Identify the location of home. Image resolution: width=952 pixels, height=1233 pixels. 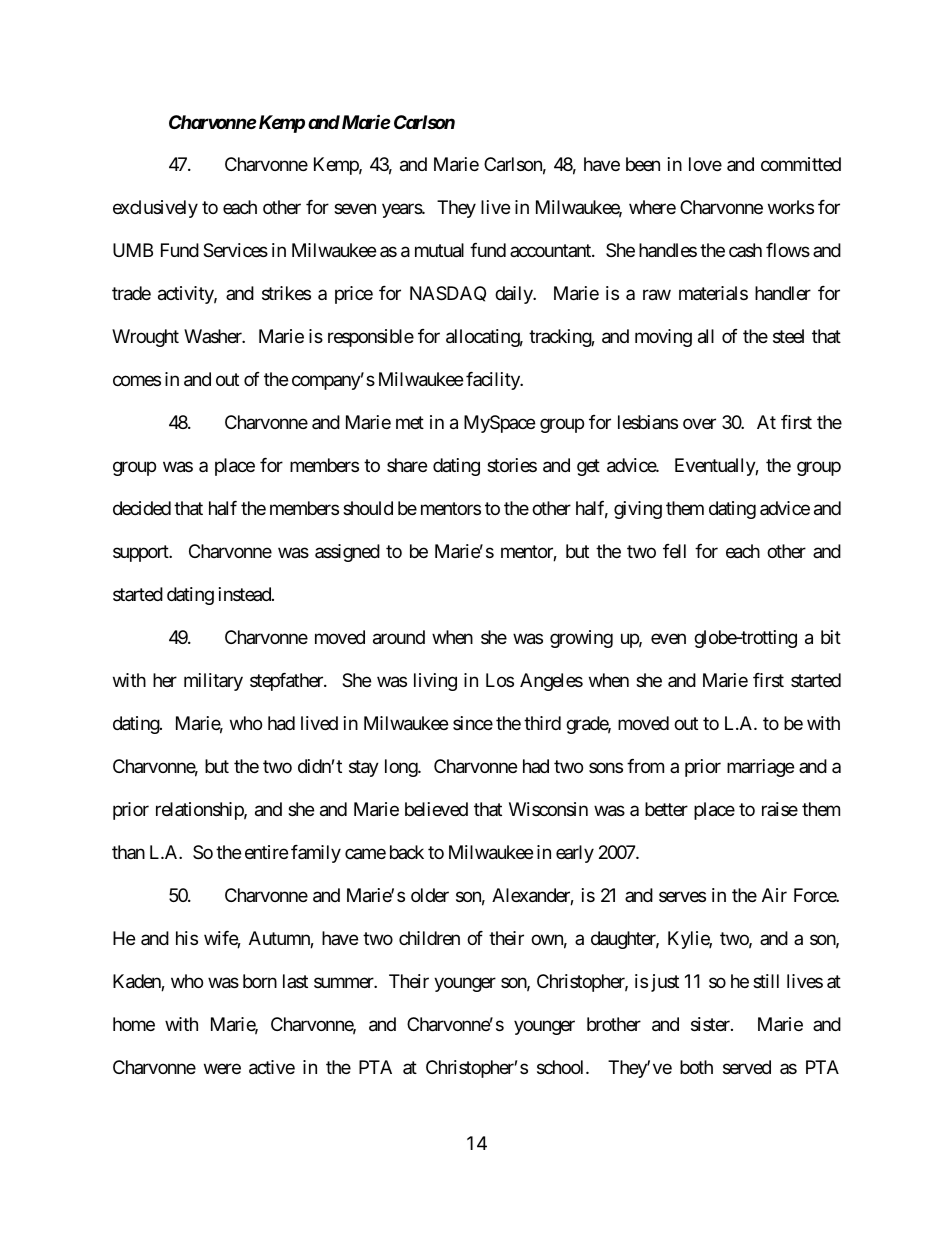
(134, 1024).
